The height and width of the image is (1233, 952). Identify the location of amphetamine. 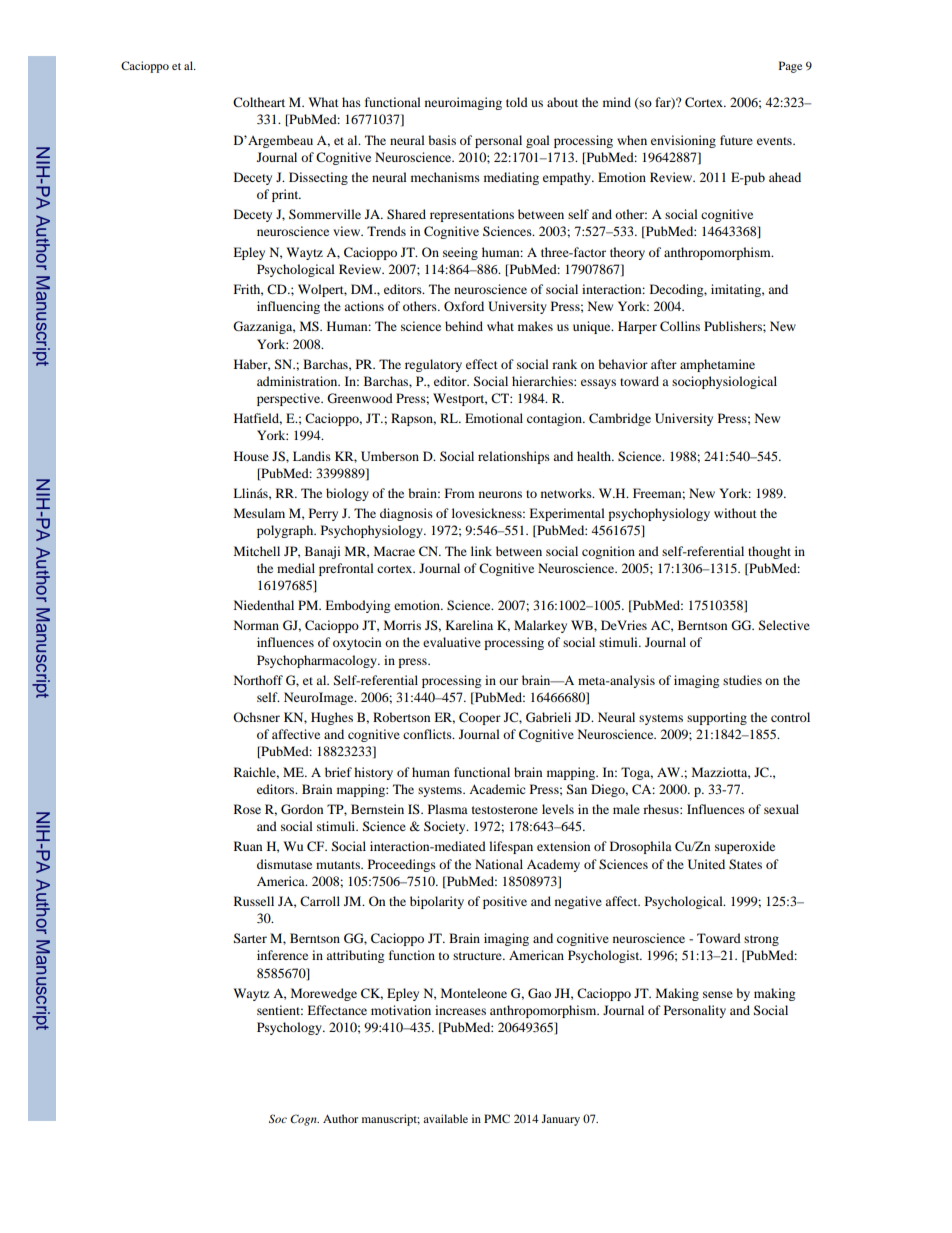
(717, 365).
